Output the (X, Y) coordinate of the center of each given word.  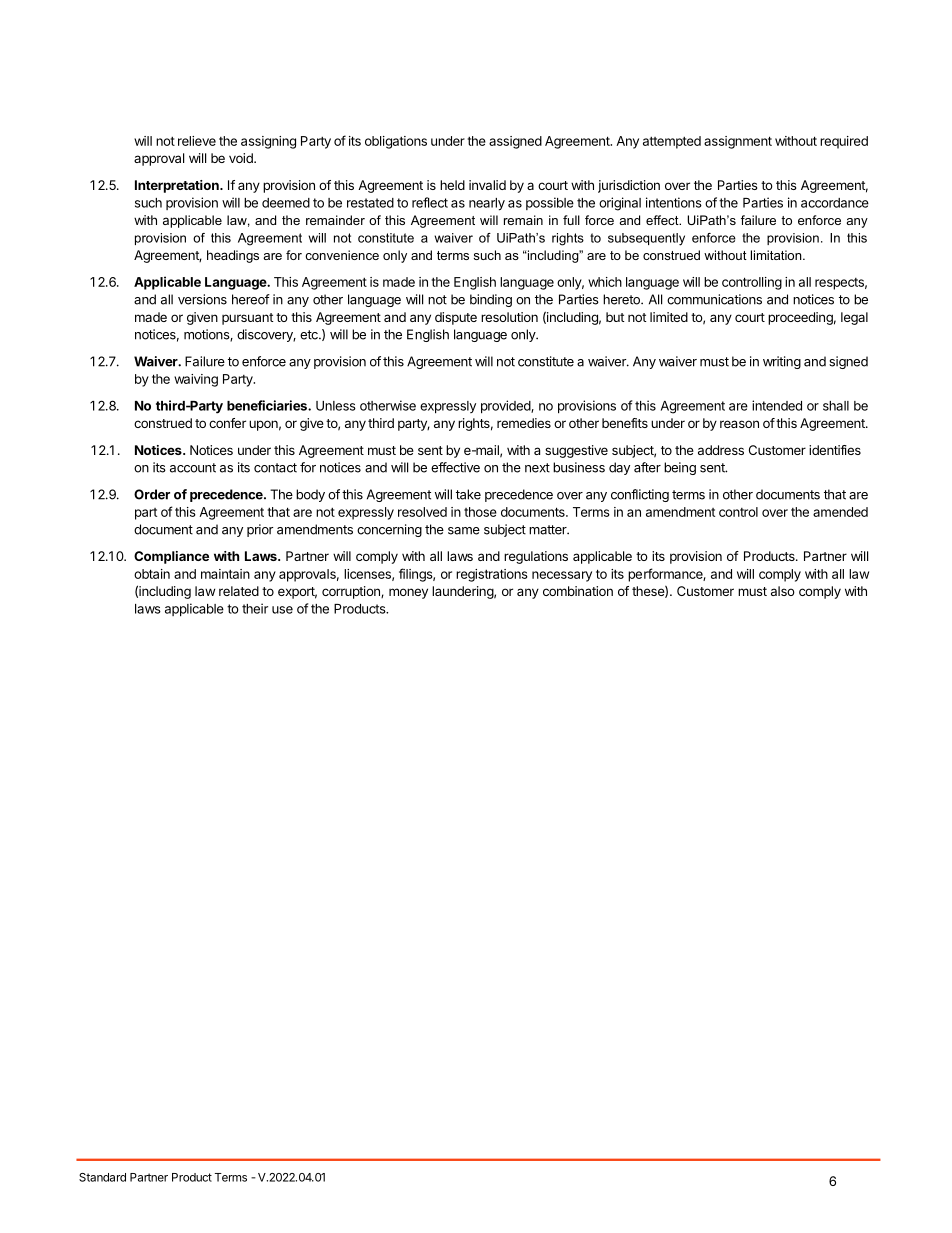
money (408, 593)
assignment (738, 142)
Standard (102, 1177)
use (282, 610)
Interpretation (178, 186)
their (255, 608)
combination (578, 591)
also (783, 591)
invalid (487, 185)
